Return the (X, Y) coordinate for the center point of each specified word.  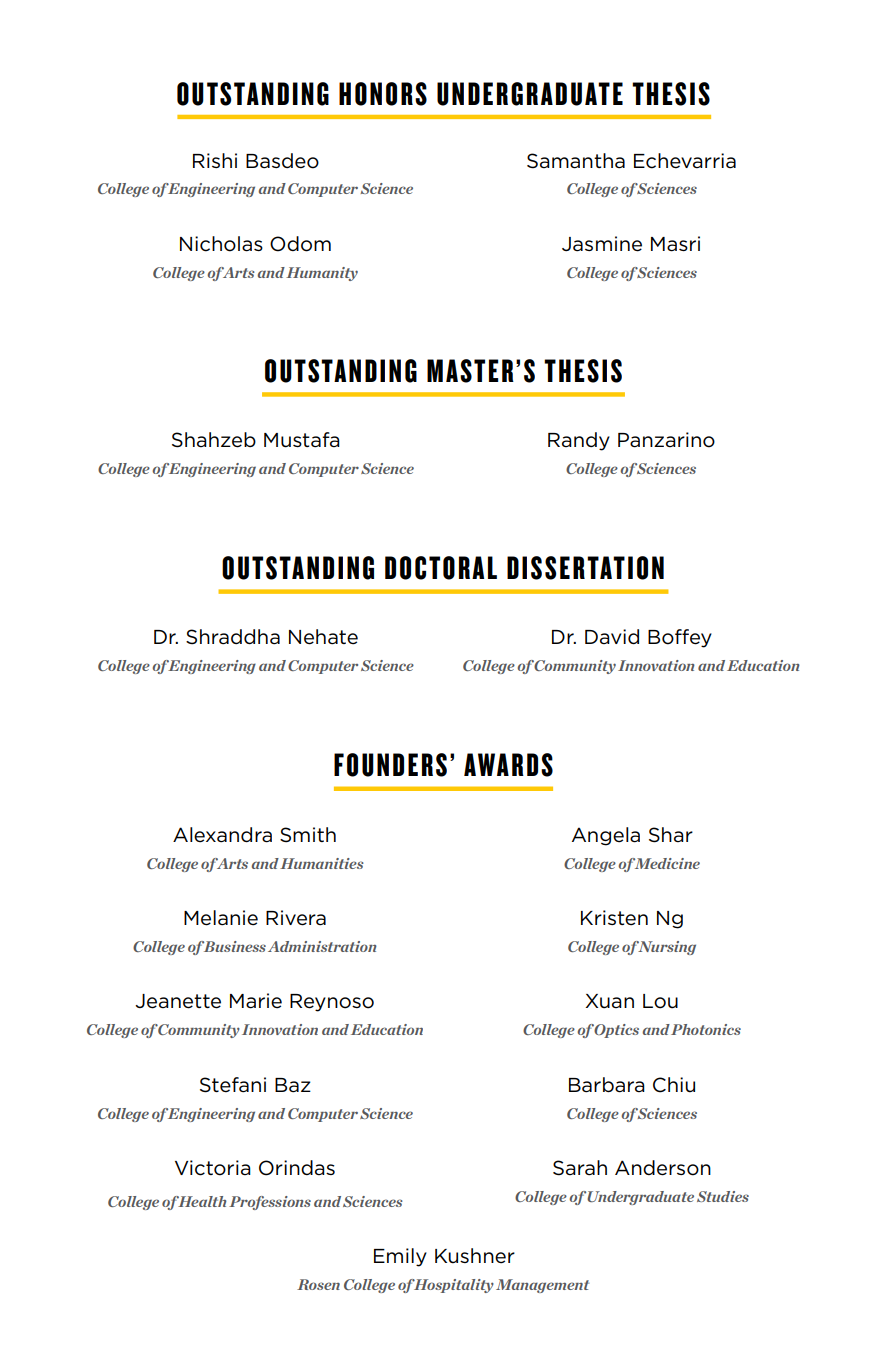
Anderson (663, 1168)
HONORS (383, 94)
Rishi (215, 160)
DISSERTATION (585, 568)
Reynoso (332, 1003)
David (612, 636)
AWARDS (508, 765)
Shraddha (233, 637)
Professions (270, 1203)
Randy (579, 441)
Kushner (475, 1256)
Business (233, 946)
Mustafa (302, 440)
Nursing (666, 948)
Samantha (576, 161)
